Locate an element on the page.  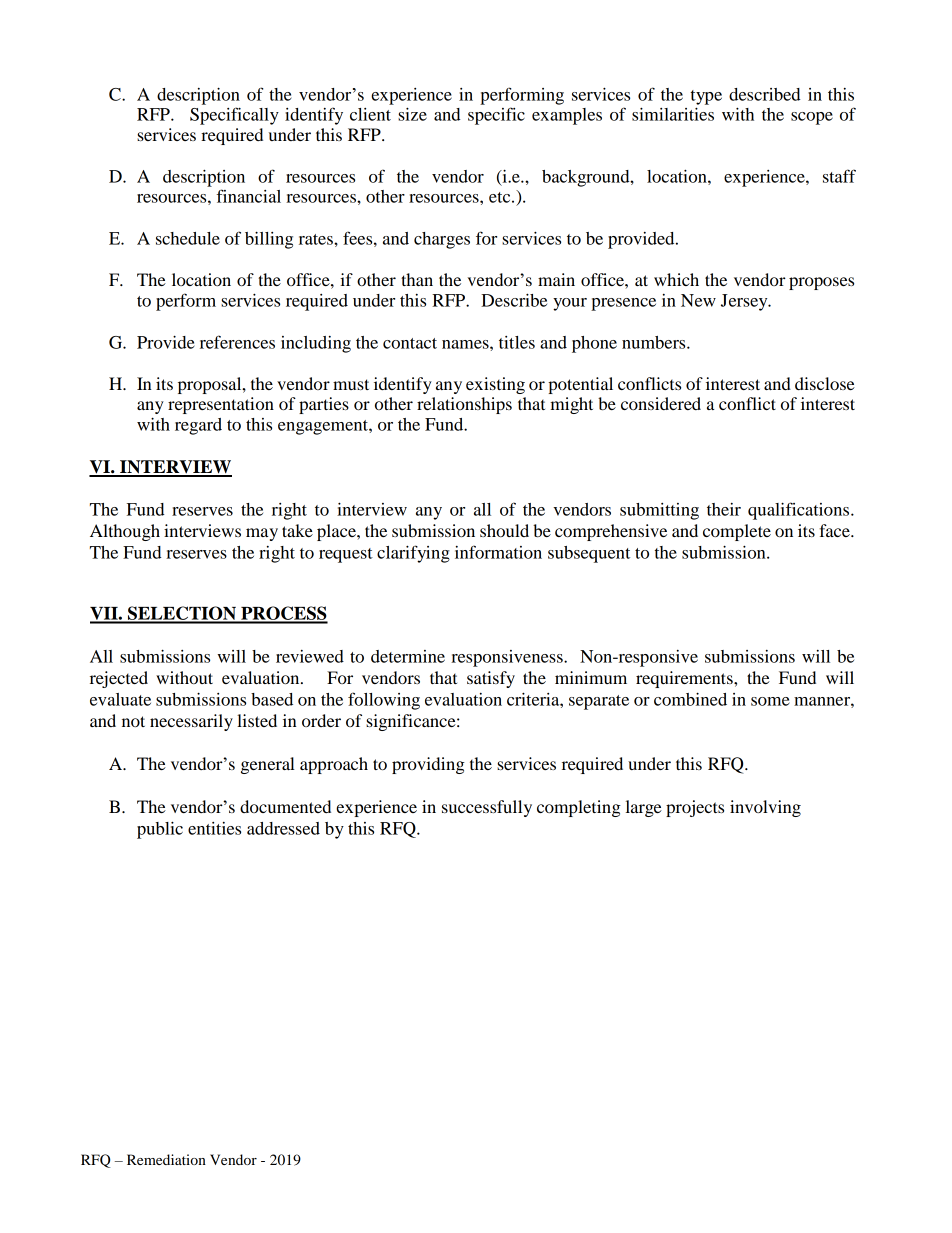
successfully is located at coordinates (487, 808).
